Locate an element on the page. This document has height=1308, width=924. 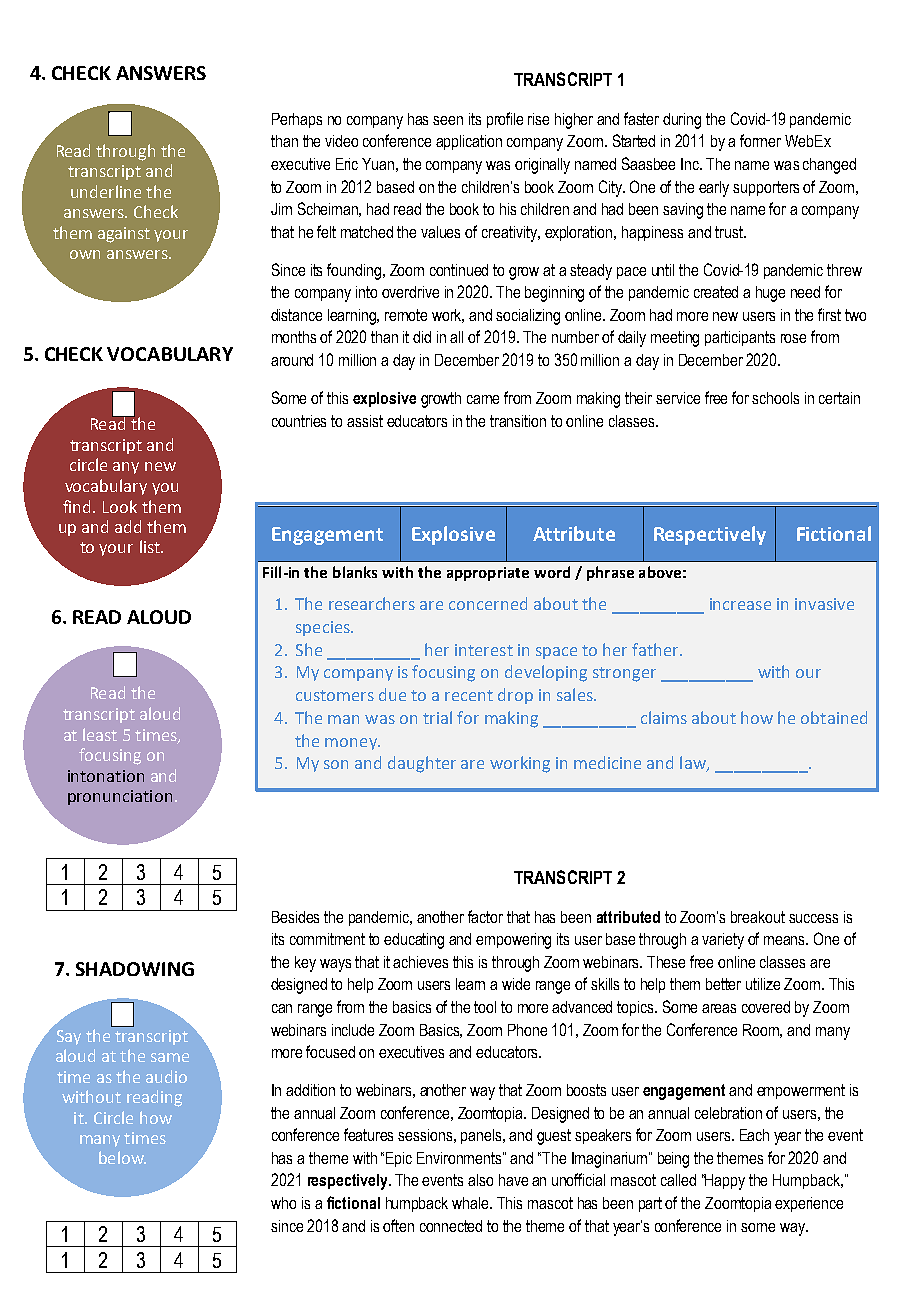
breakout is located at coordinates (758, 917).
